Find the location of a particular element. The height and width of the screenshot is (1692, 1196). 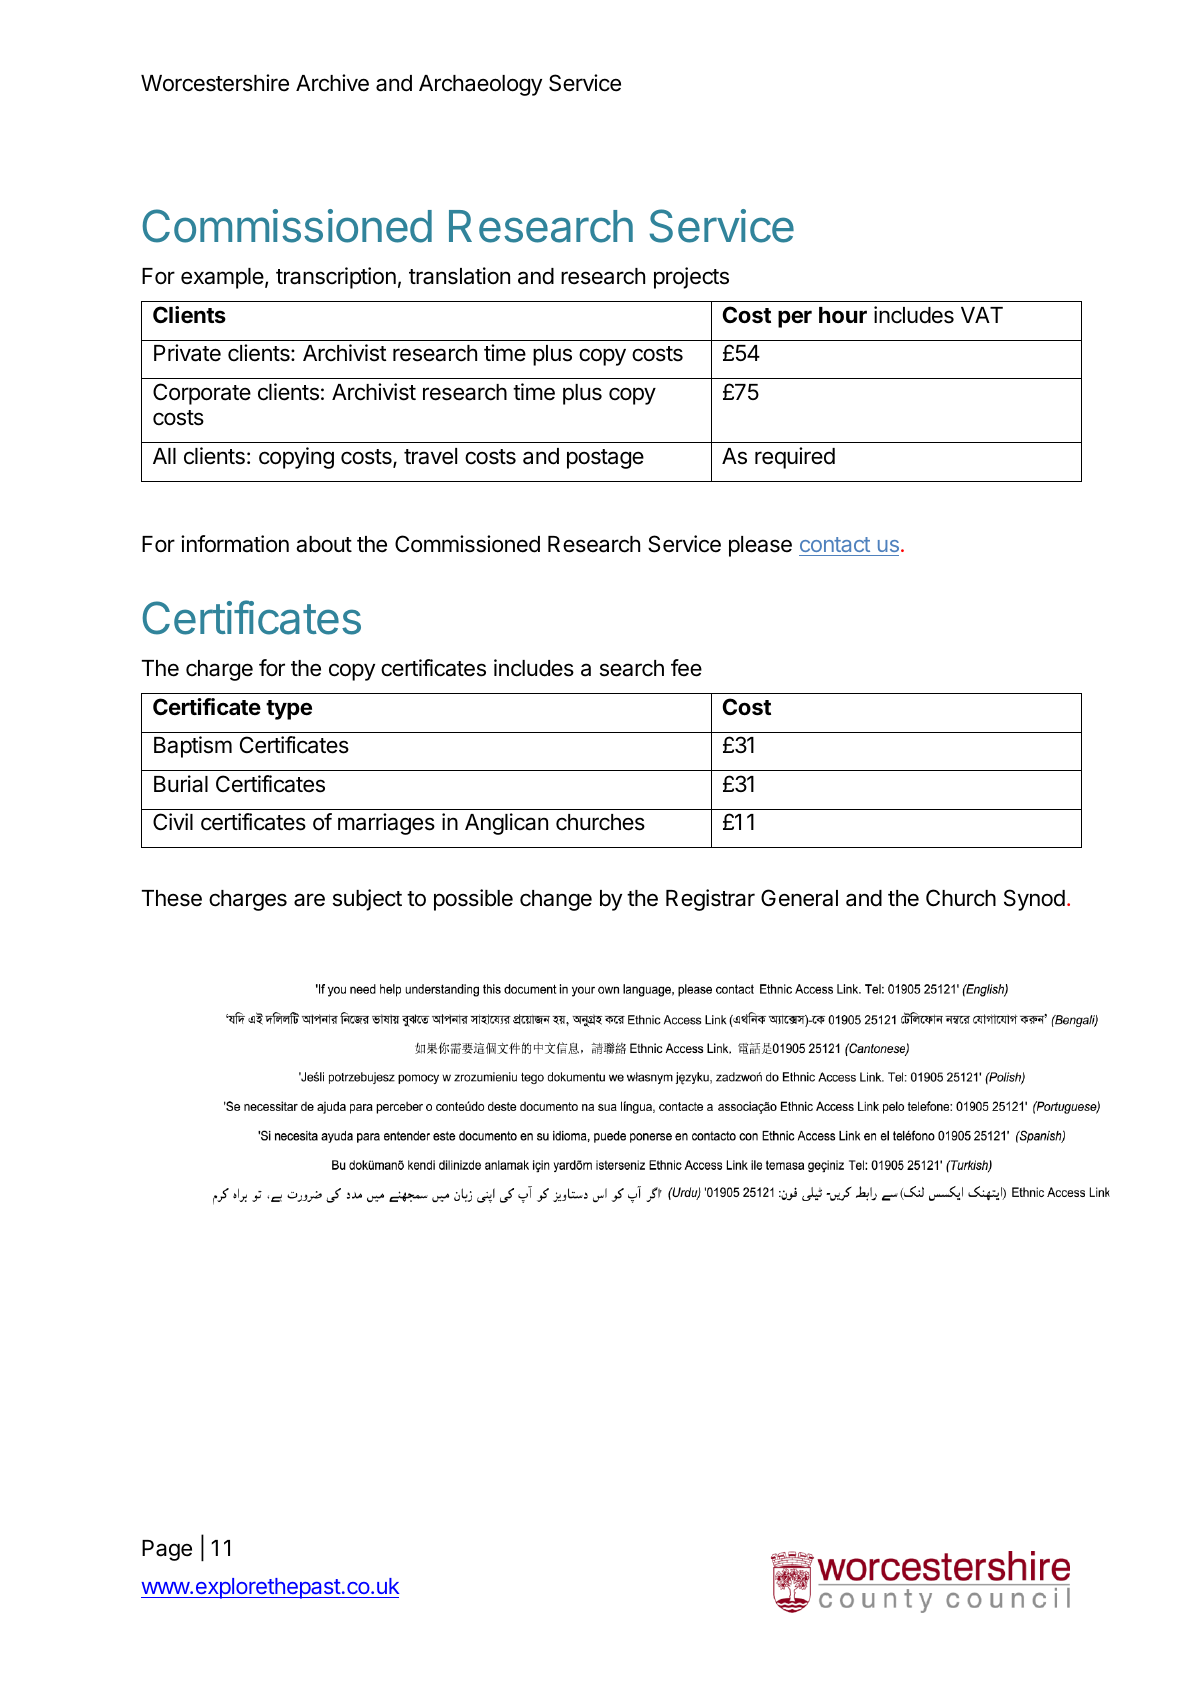

Anglican is located at coordinates (506, 824).
